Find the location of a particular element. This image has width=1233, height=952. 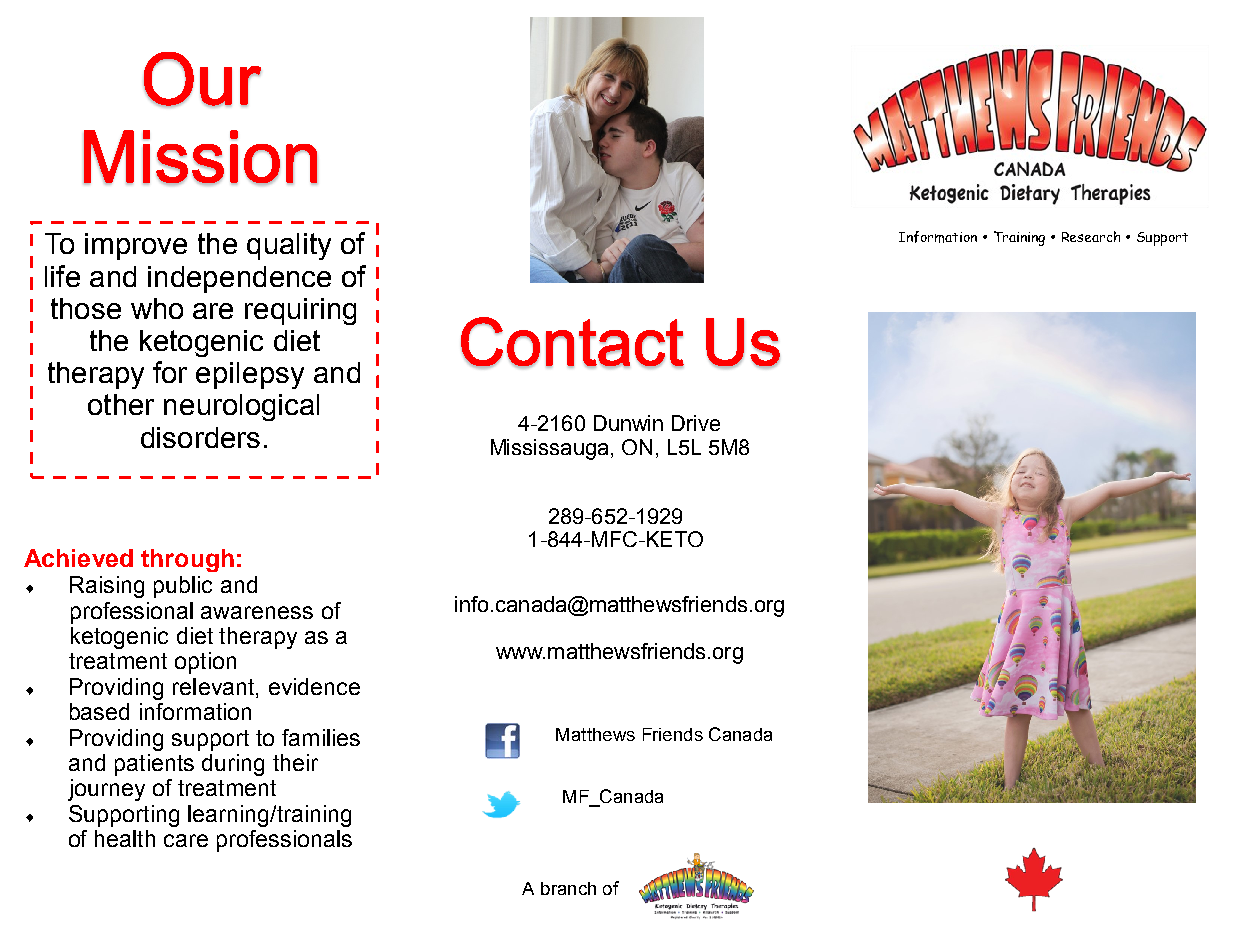

awareness is located at coordinates (257, 612).
